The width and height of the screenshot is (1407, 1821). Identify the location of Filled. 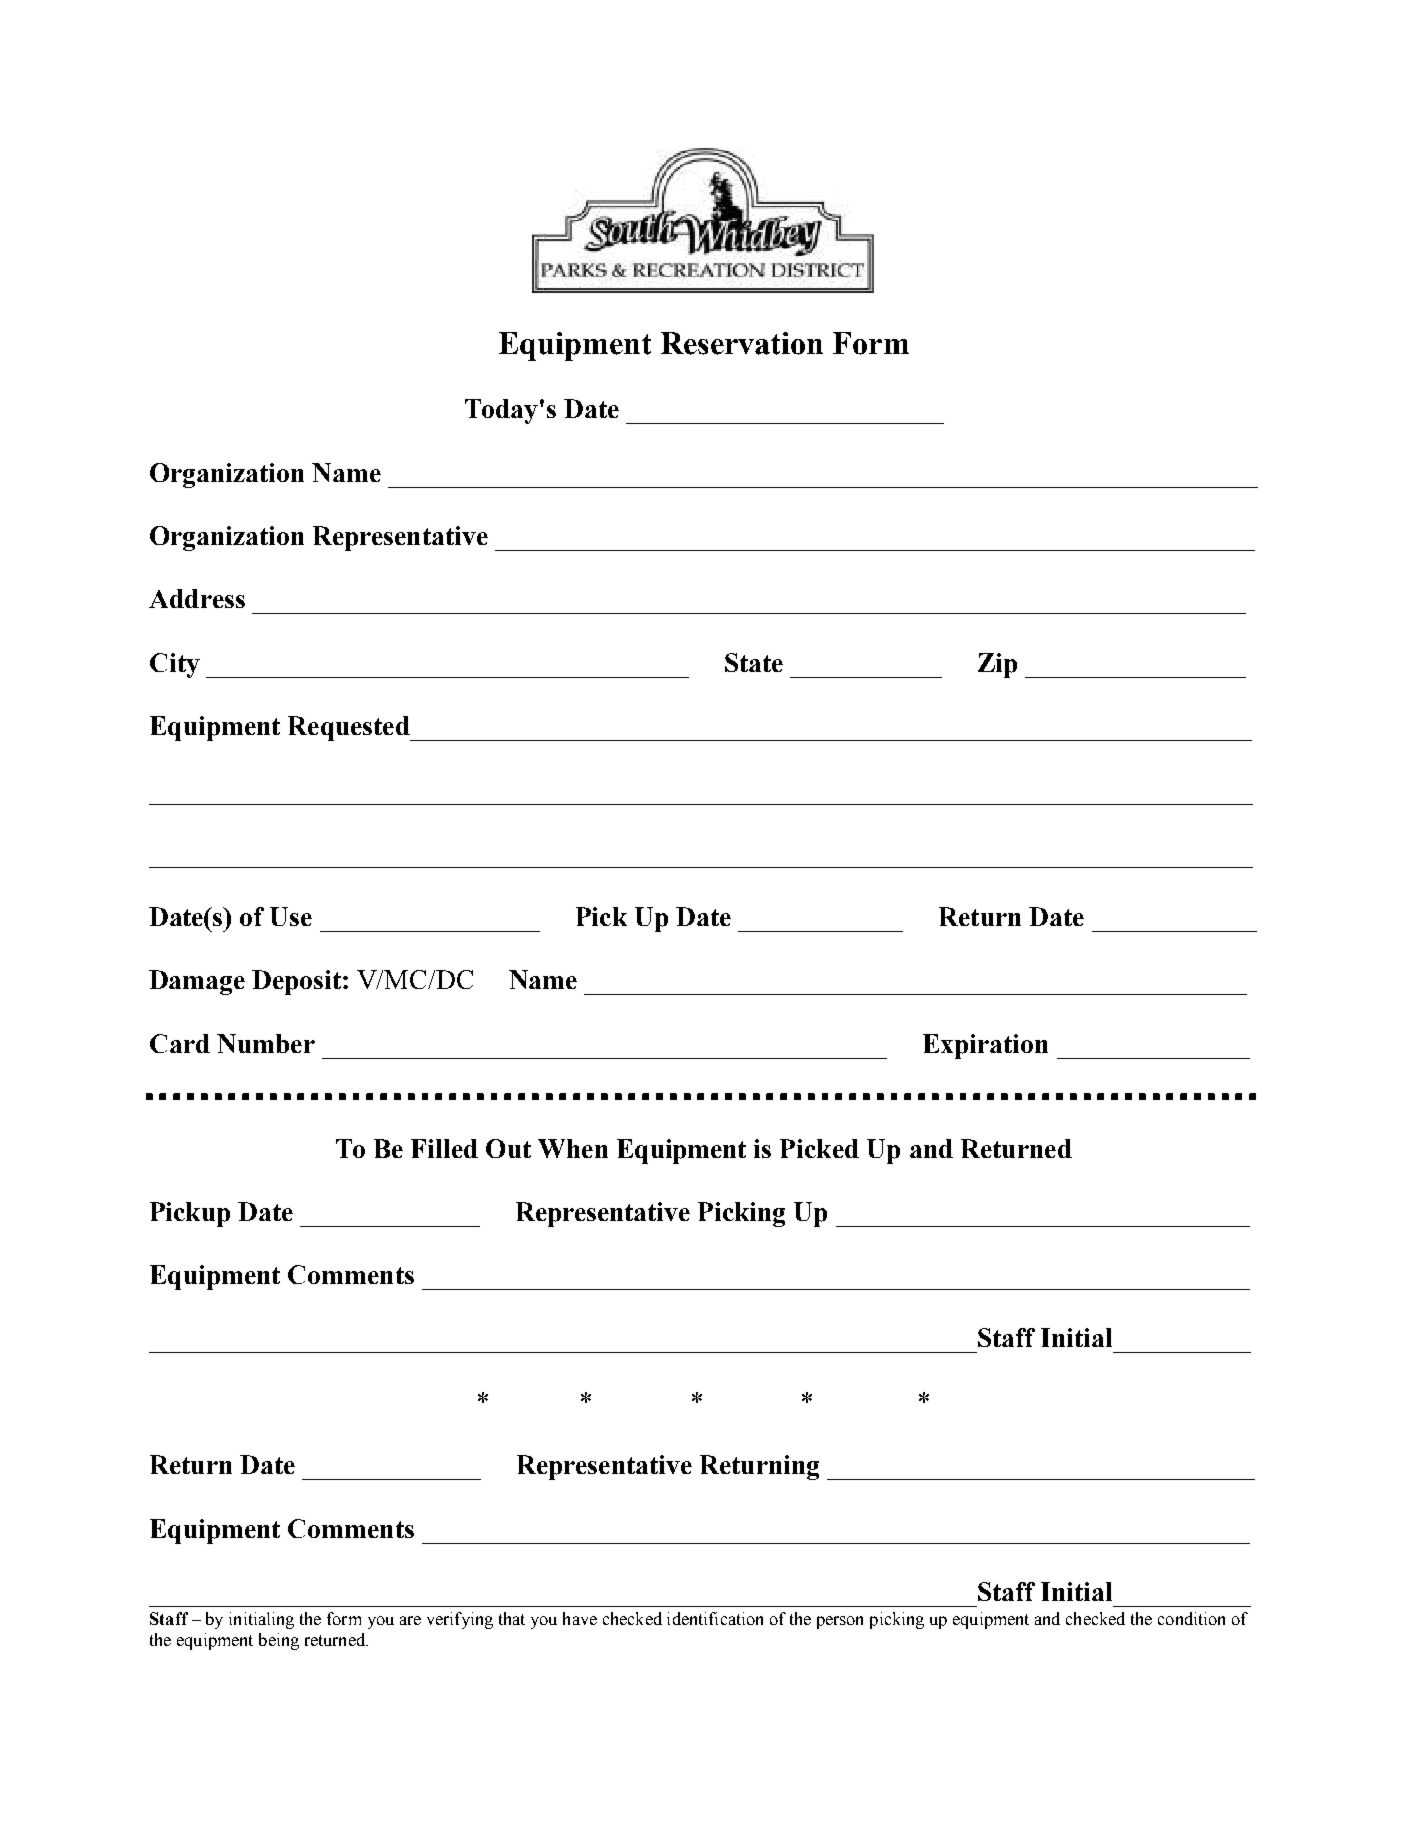
(444, 1148).
